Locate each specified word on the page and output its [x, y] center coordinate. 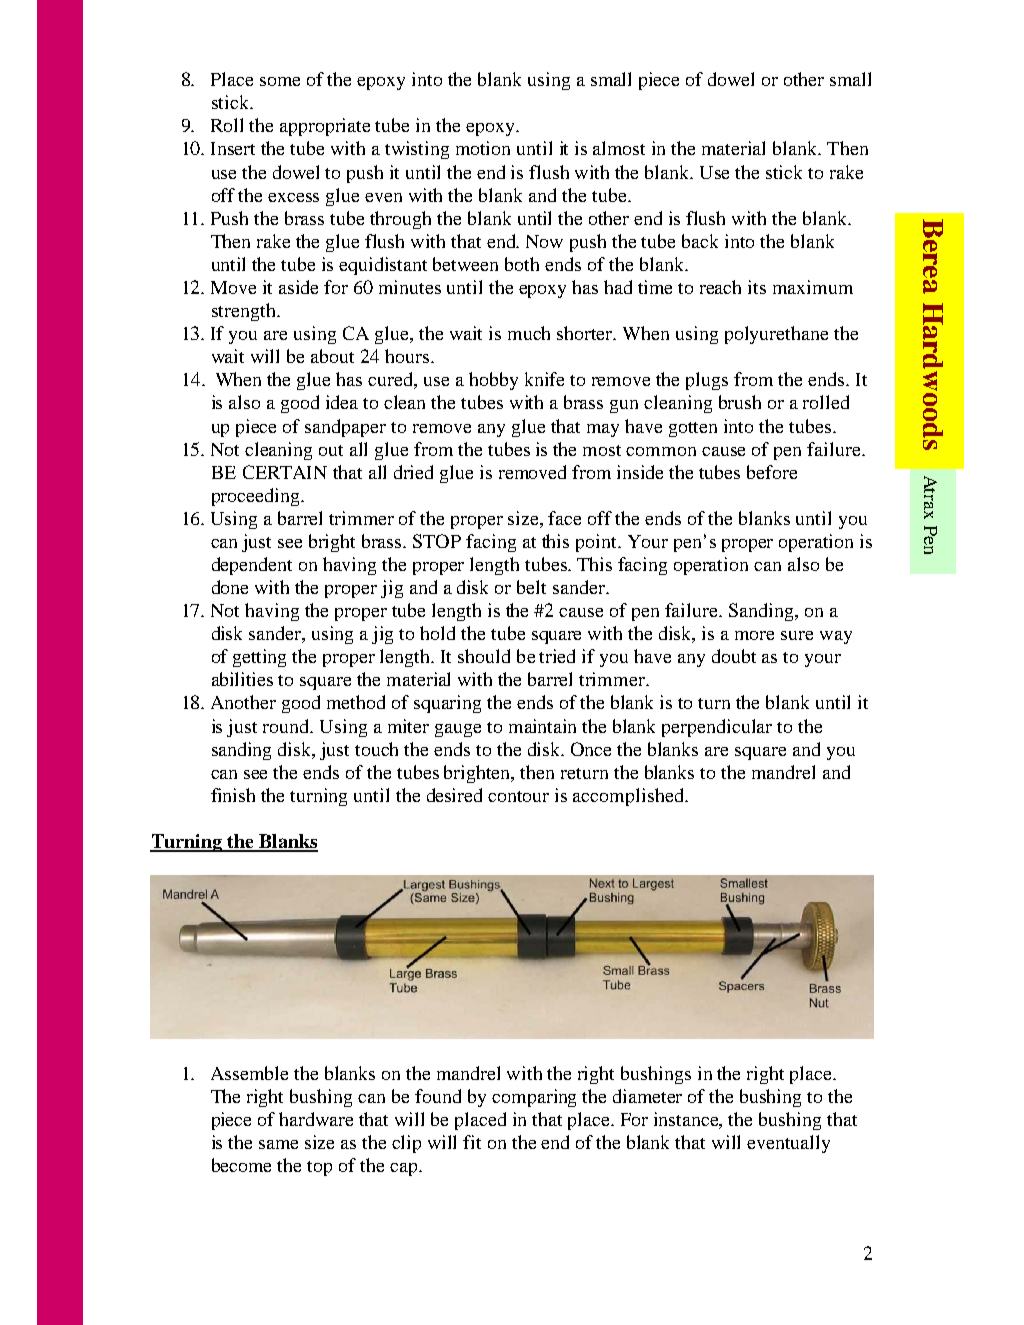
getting [259, 658]
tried [557, 656]
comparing [534, 1098]
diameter [647, 1096]
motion [483, 148]
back [700, 241]
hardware [316, 1119]
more [754, 635]
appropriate [325, 127]
